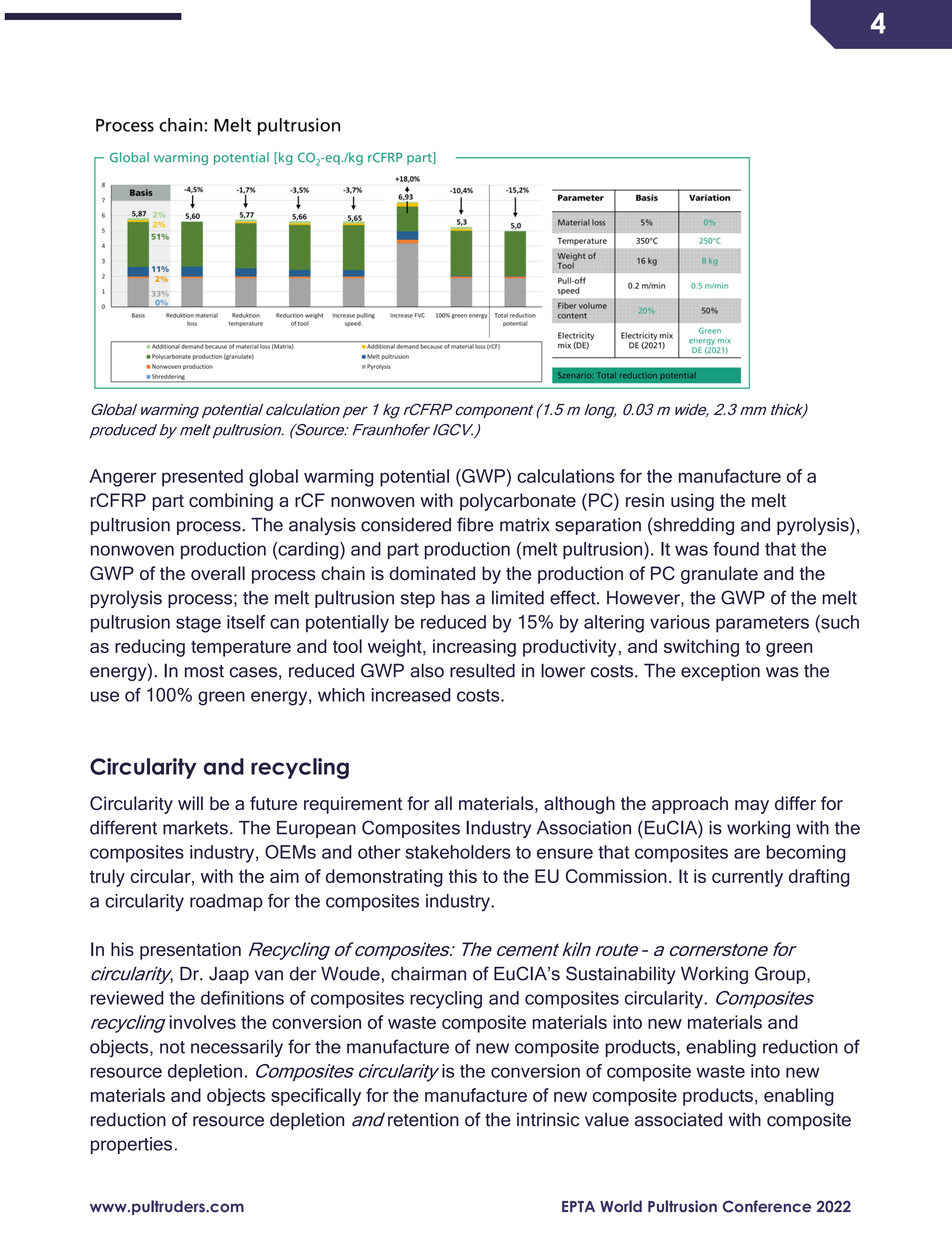 The height and width of the document is (1233, 952). What do you see at coordinates (316, 1097) in the document?
I see `specifically` at bounding box center [316, 1097].
